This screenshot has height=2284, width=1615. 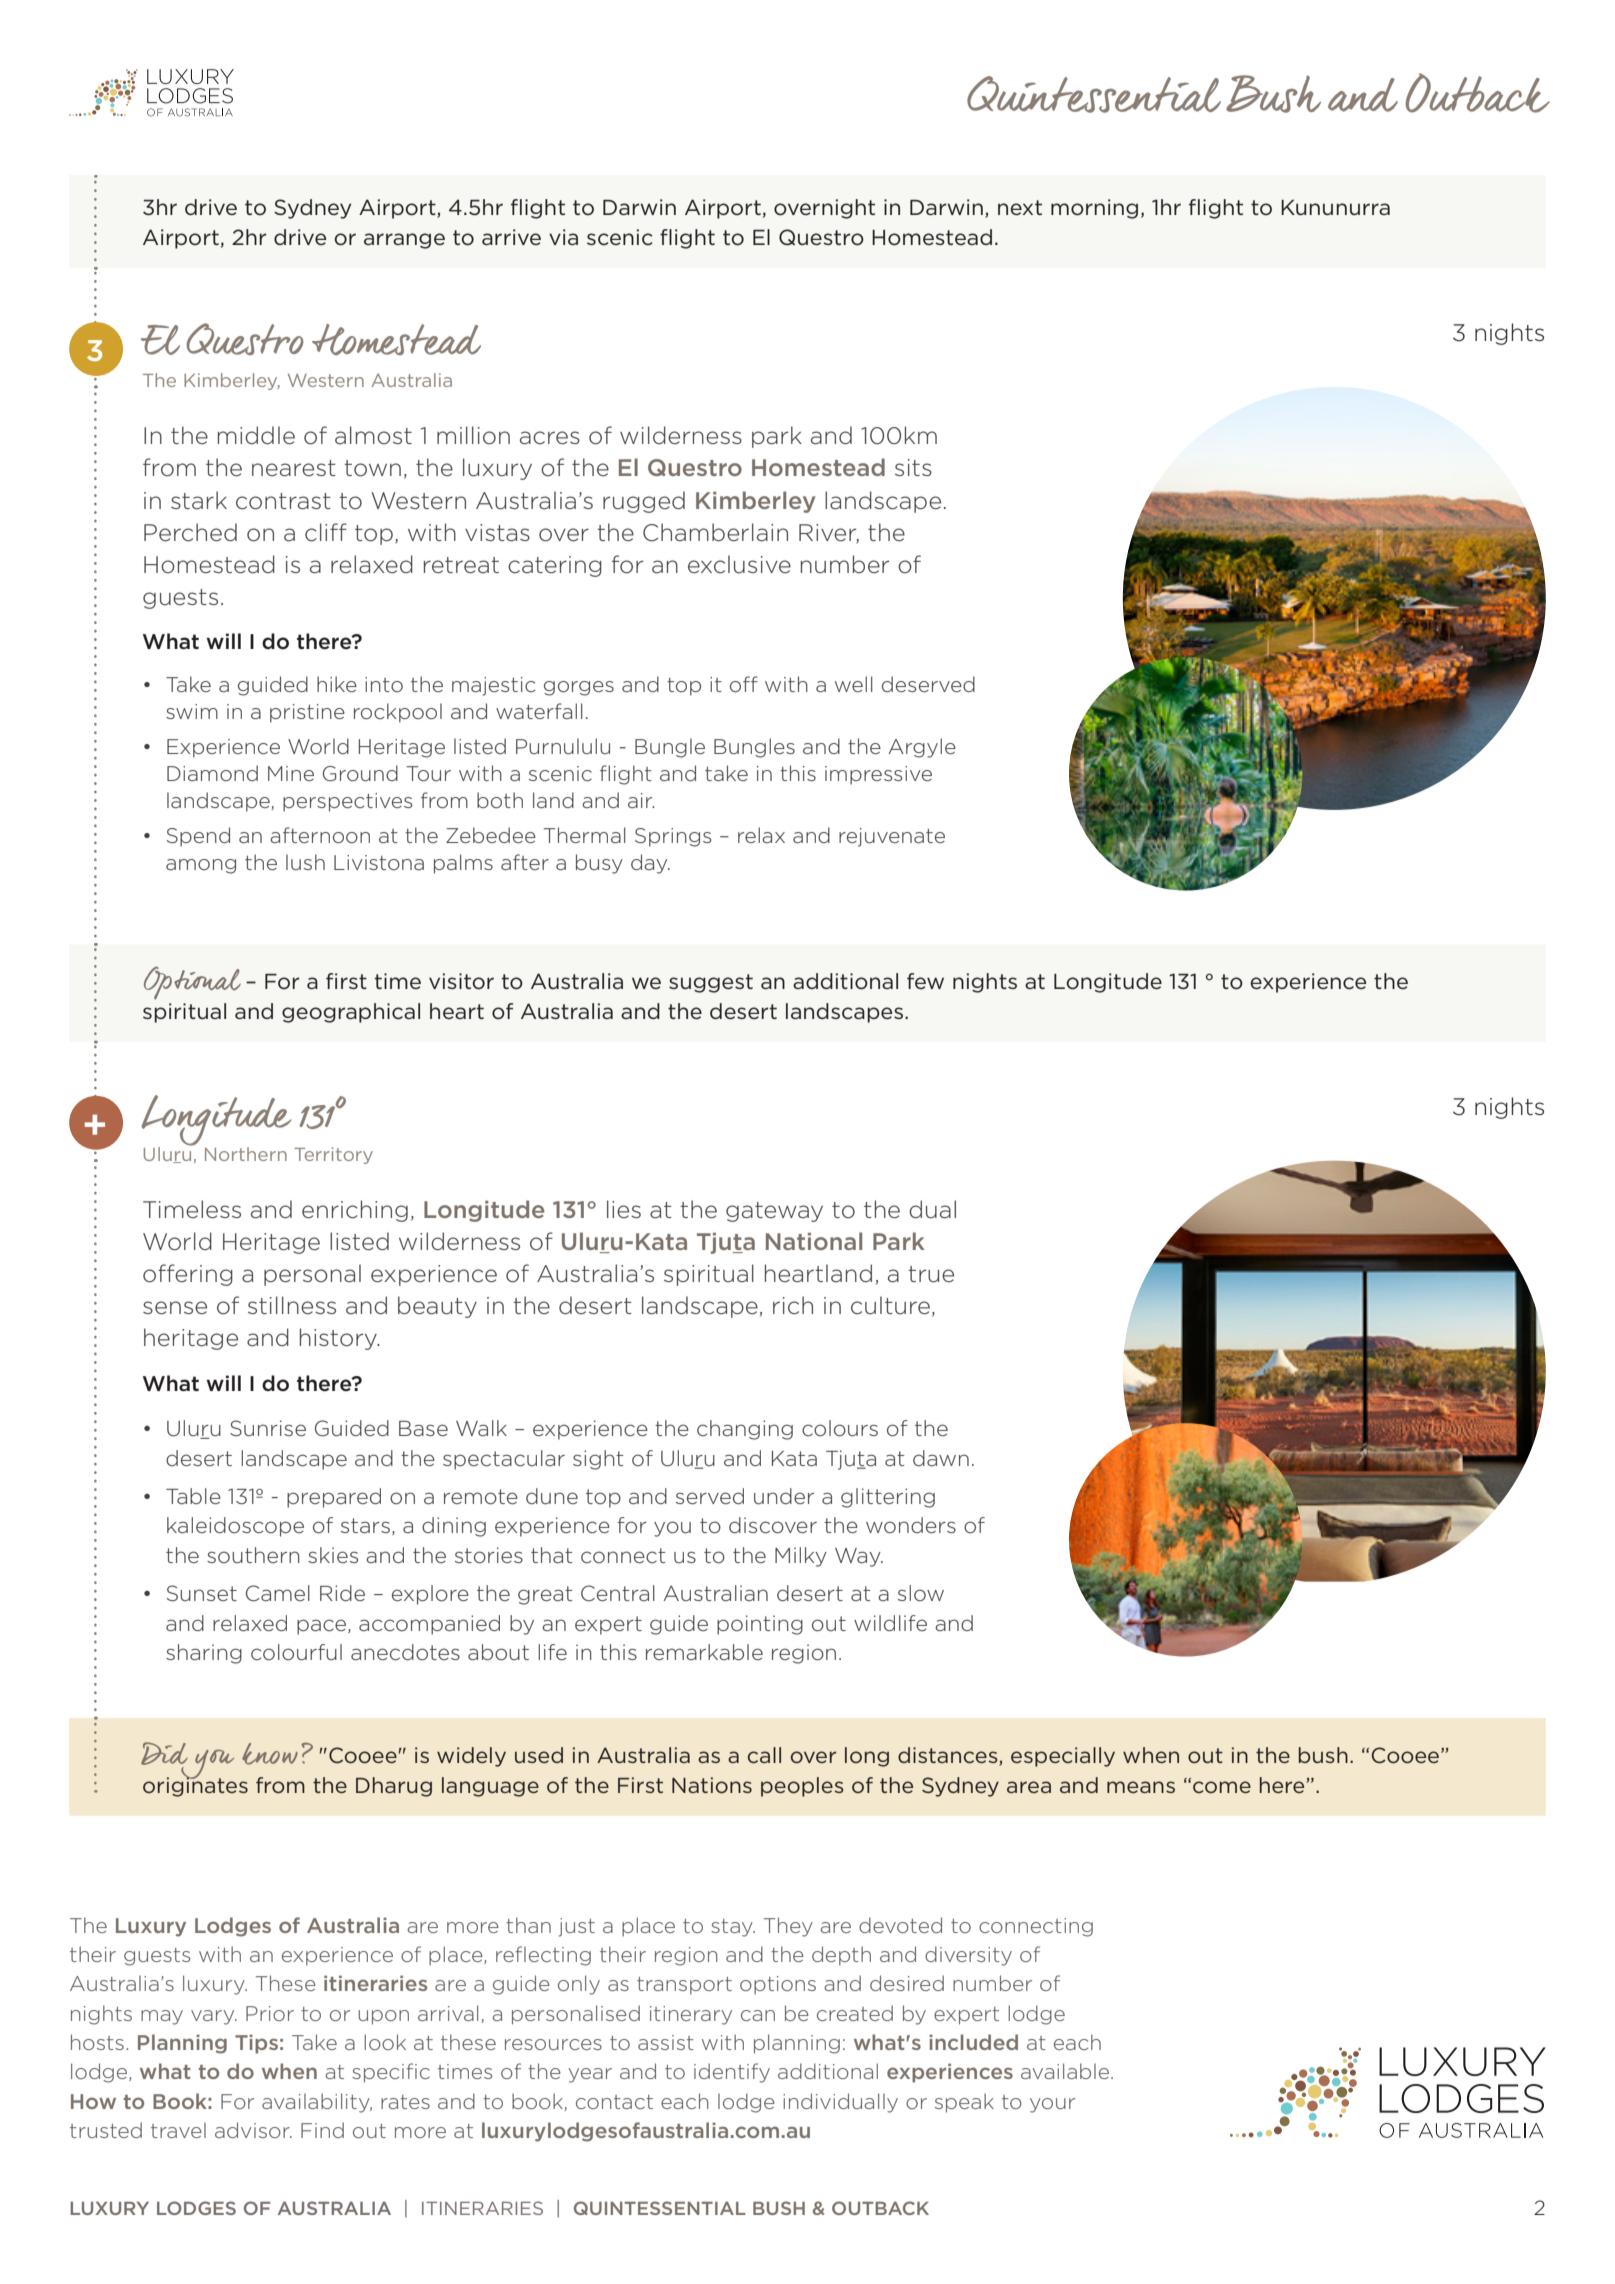 What do you see at coordinates (256, 2044) in the screenshot?
I see `Tips` at bounding box center [256, 2044].
